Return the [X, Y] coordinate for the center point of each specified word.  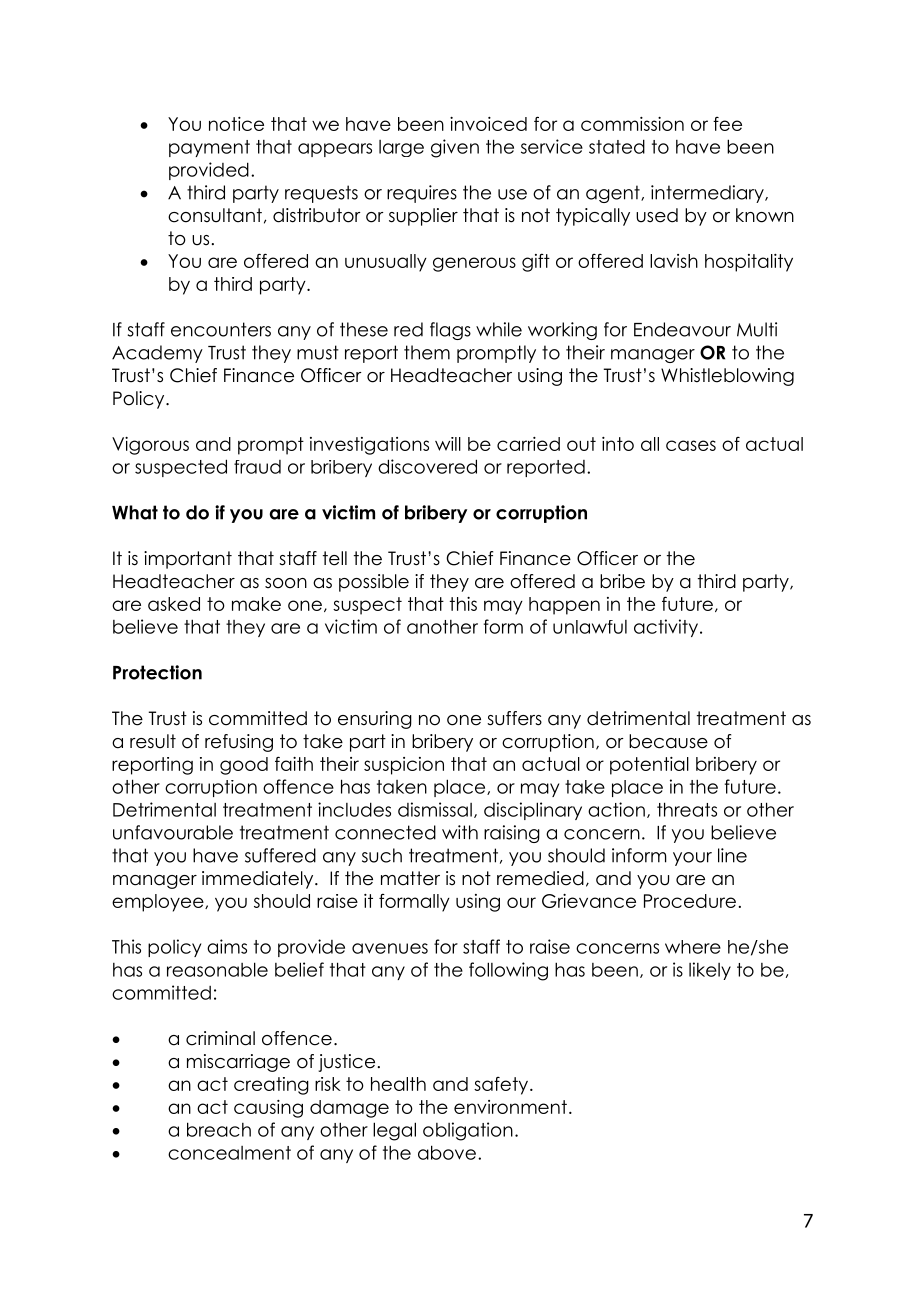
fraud [257, 467]
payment [209, 148]
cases [691, 445]
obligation [468, 1131]
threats [687, 809]
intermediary [708, 194]
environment [510, 1107]
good [244, 766]
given [455, 148]
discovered [427, 466]
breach [219, 1129]
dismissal [435, 809]
